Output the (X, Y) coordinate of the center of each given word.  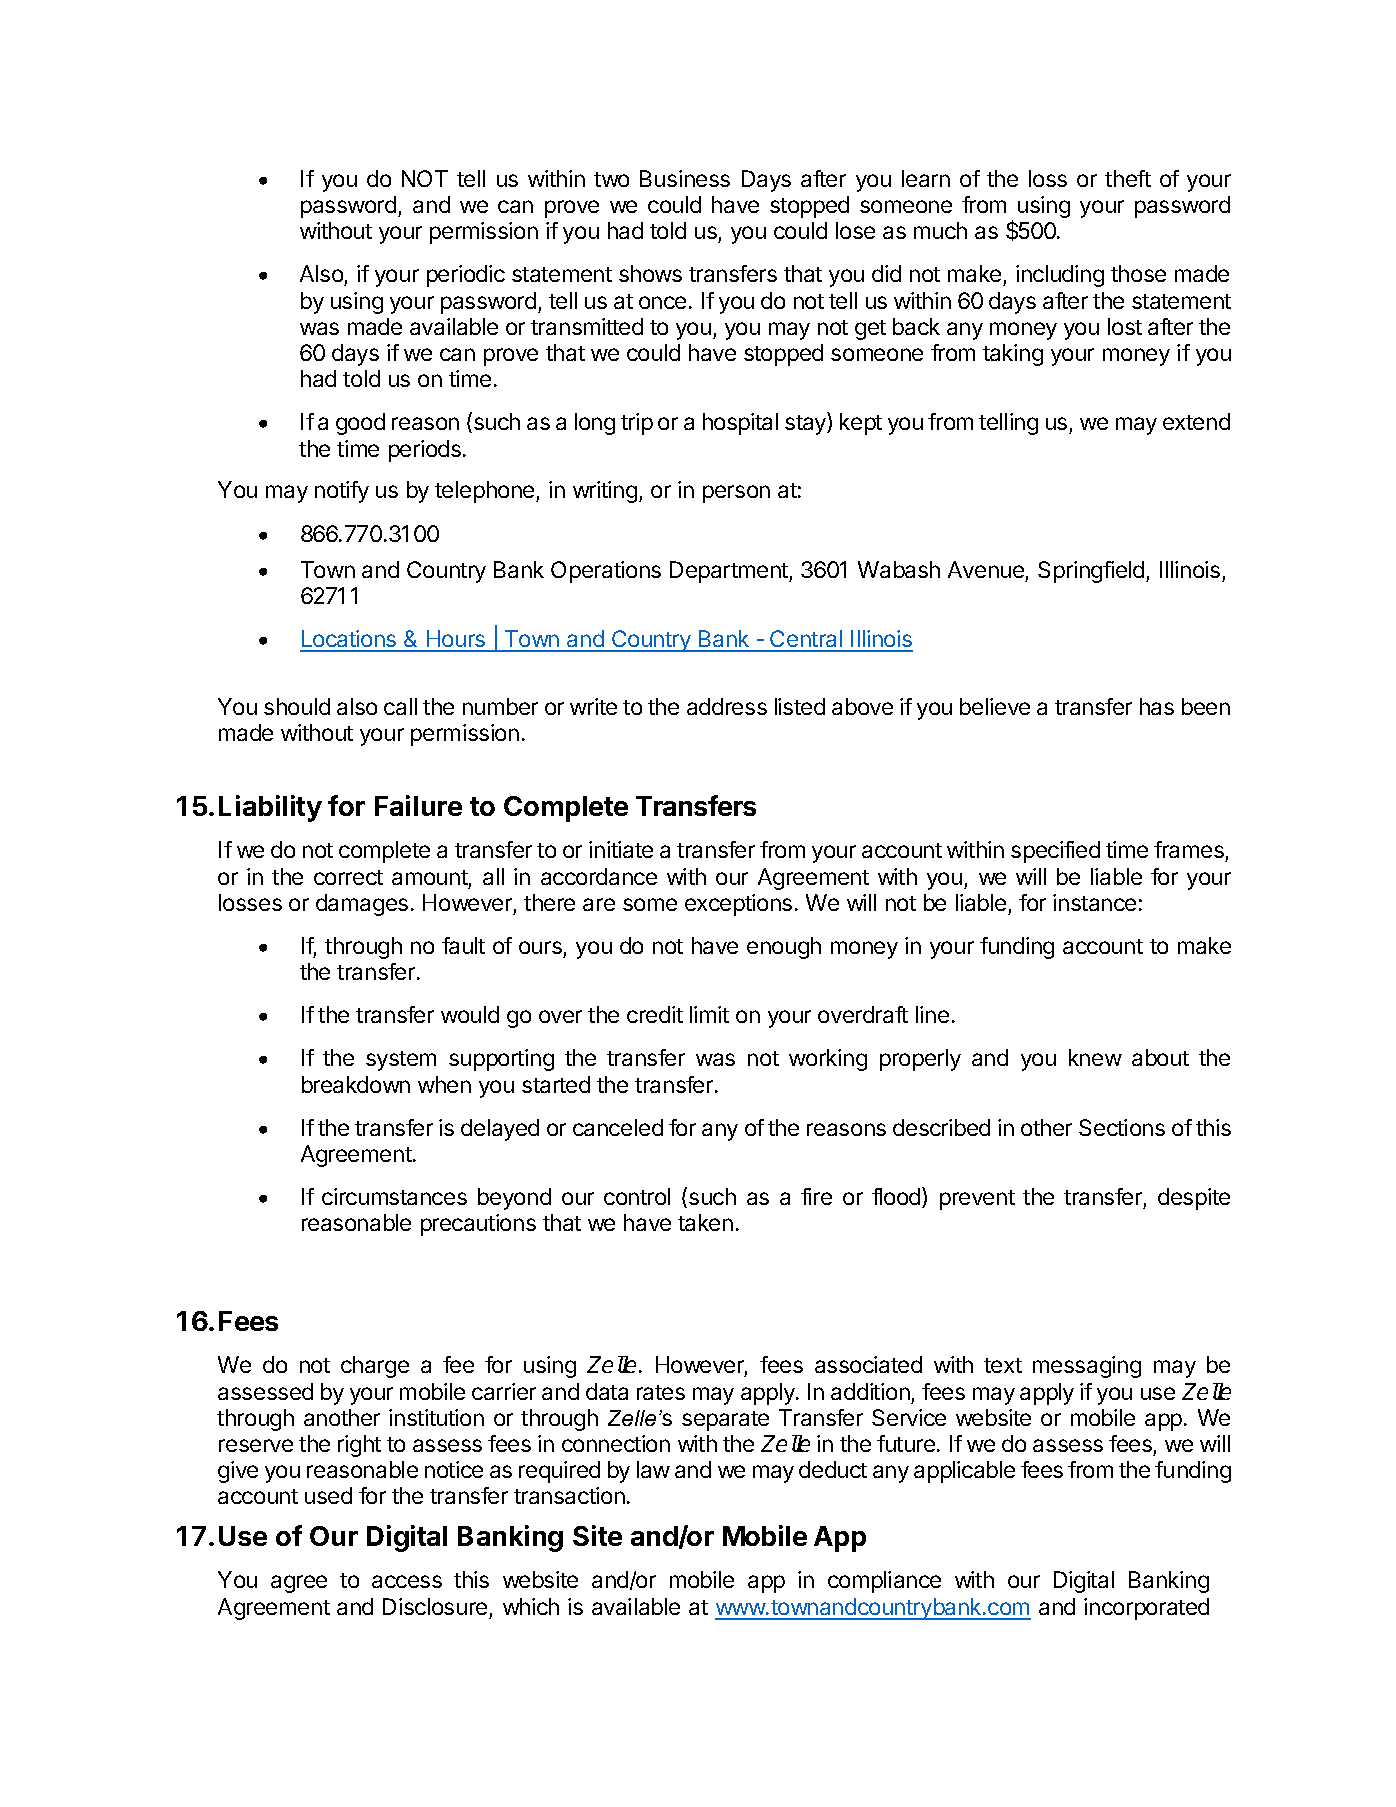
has (1157, 706)
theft (1128, 178)
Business (685, 178)
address (727, 706)
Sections (1122, 1127)
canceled (618, 1127)
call (400, 706)
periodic (466, 276)
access (407, 1581)
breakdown (356, 1084)
